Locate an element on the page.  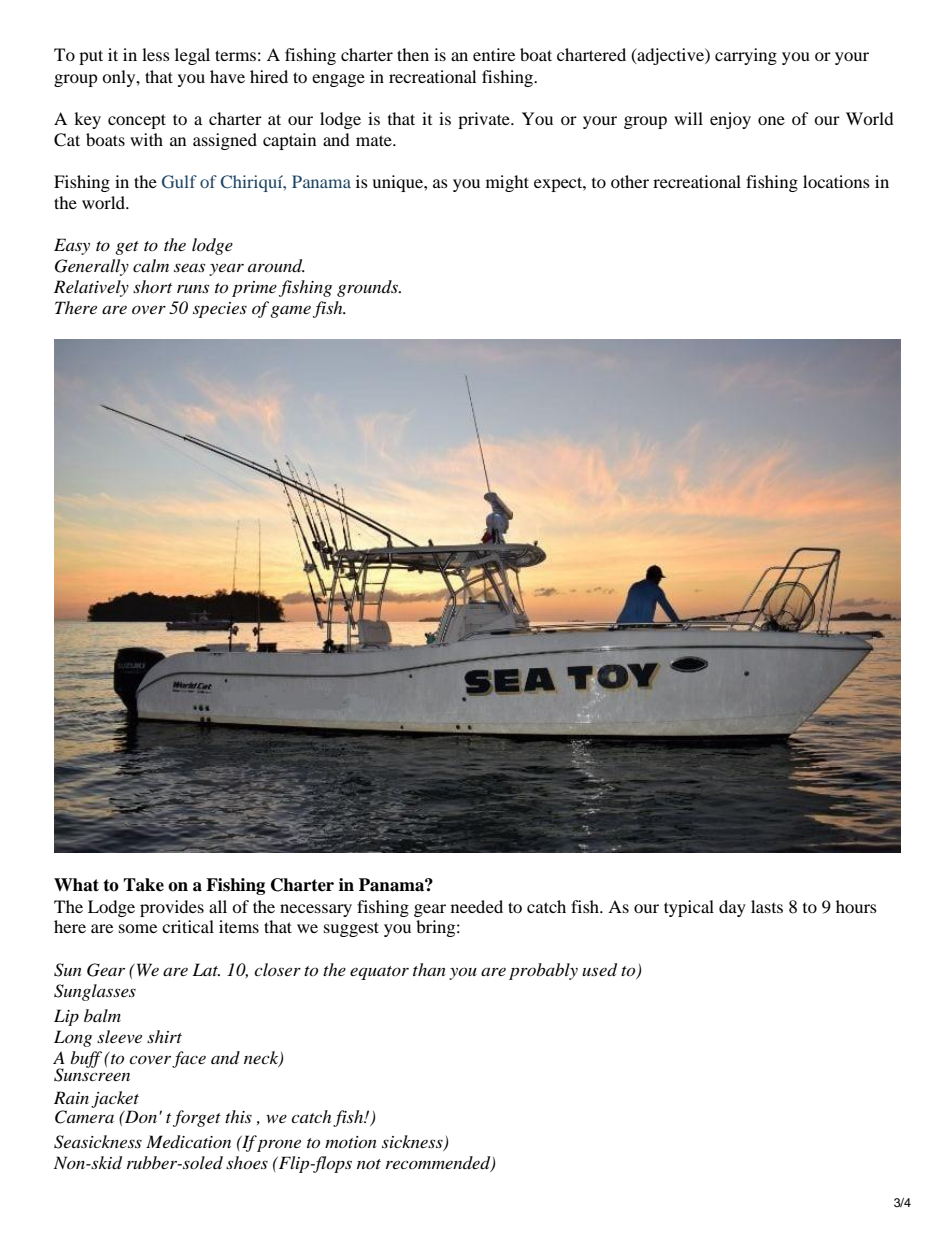
locations is located at coordinates (836, 181).
